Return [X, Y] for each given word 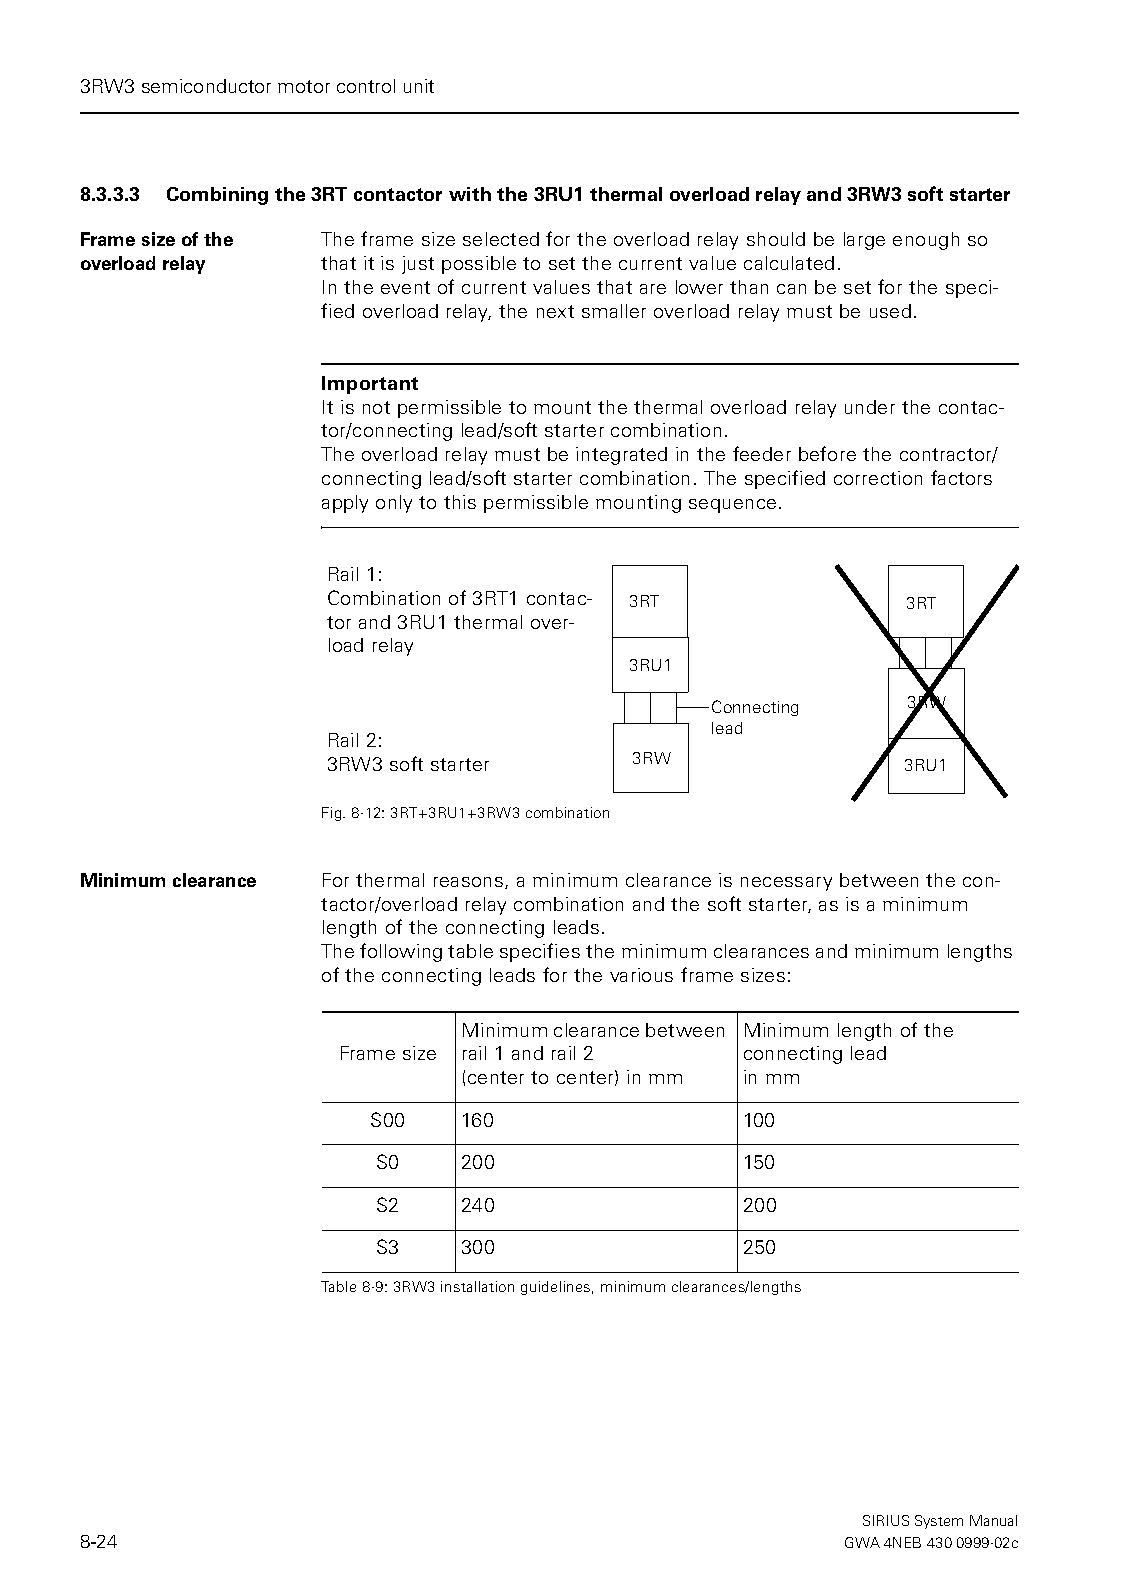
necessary [786, 884]
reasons [470, 883]
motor [304, 86]
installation [477, 1286]
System [939, 1522]
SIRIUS [886, 1520]
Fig [333, 814]
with [470, 194]
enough [926, 241]
